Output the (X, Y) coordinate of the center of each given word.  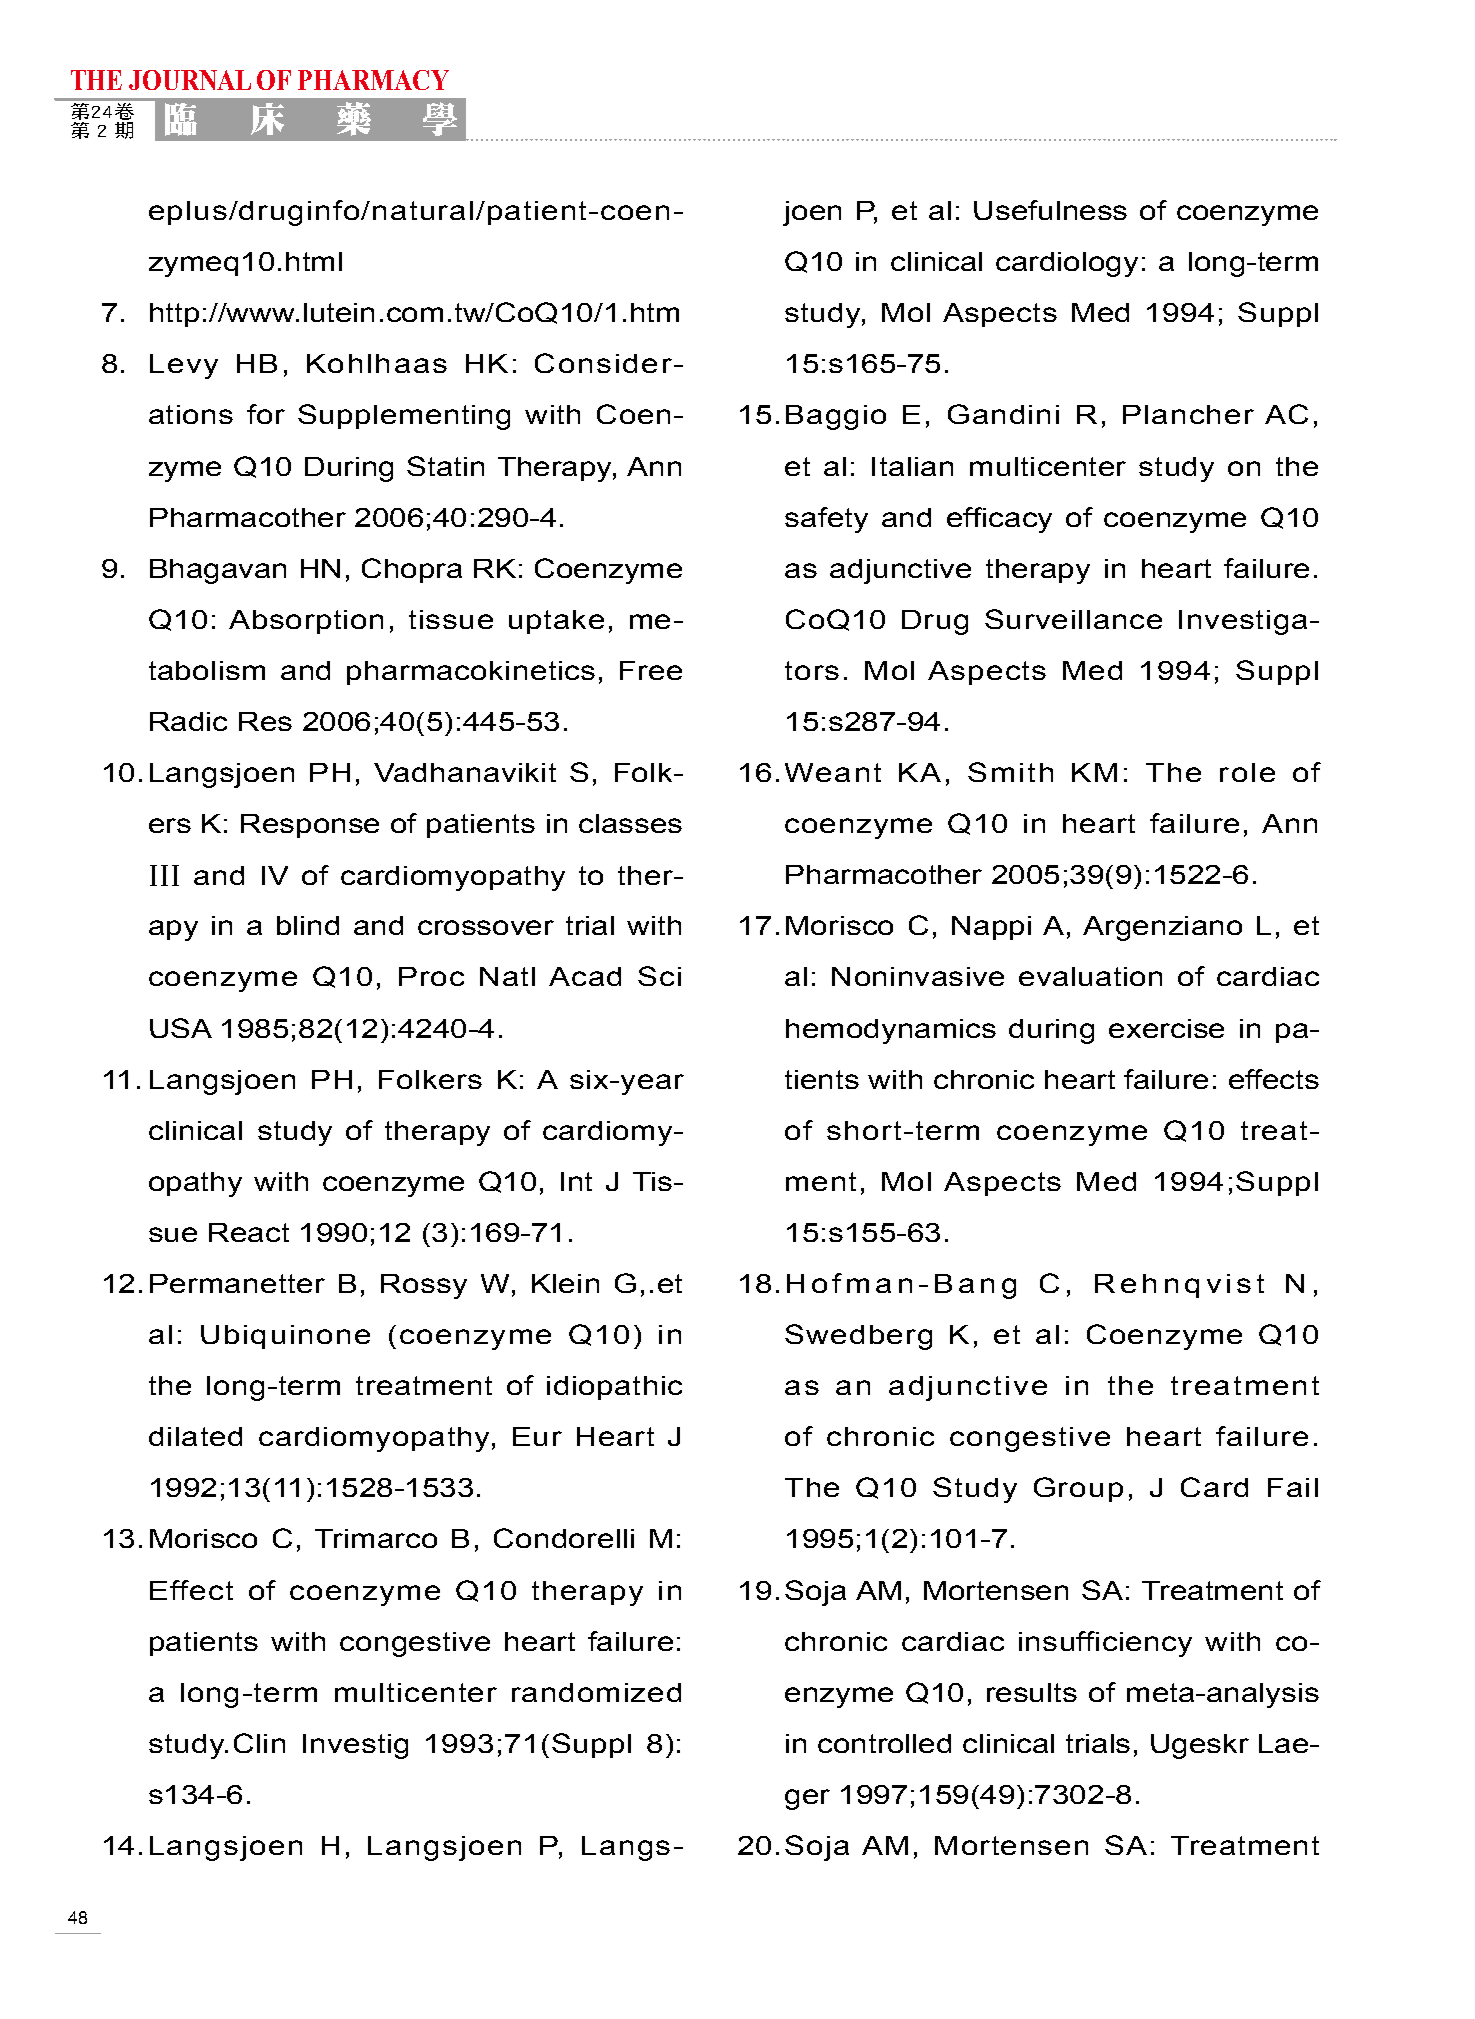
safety (826, 520)
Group (1078, 1489)
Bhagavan (218, 571)
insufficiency (1105, 1644)
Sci (659, 976)
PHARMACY (373, 80)
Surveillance (1073, 619)
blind (308, 925)
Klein (565, 1283)
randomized (596, 1692)
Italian (912, 466)
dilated (195, 1436)
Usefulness (1050, 210)
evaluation (1090, 976)
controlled (884, 1743)
